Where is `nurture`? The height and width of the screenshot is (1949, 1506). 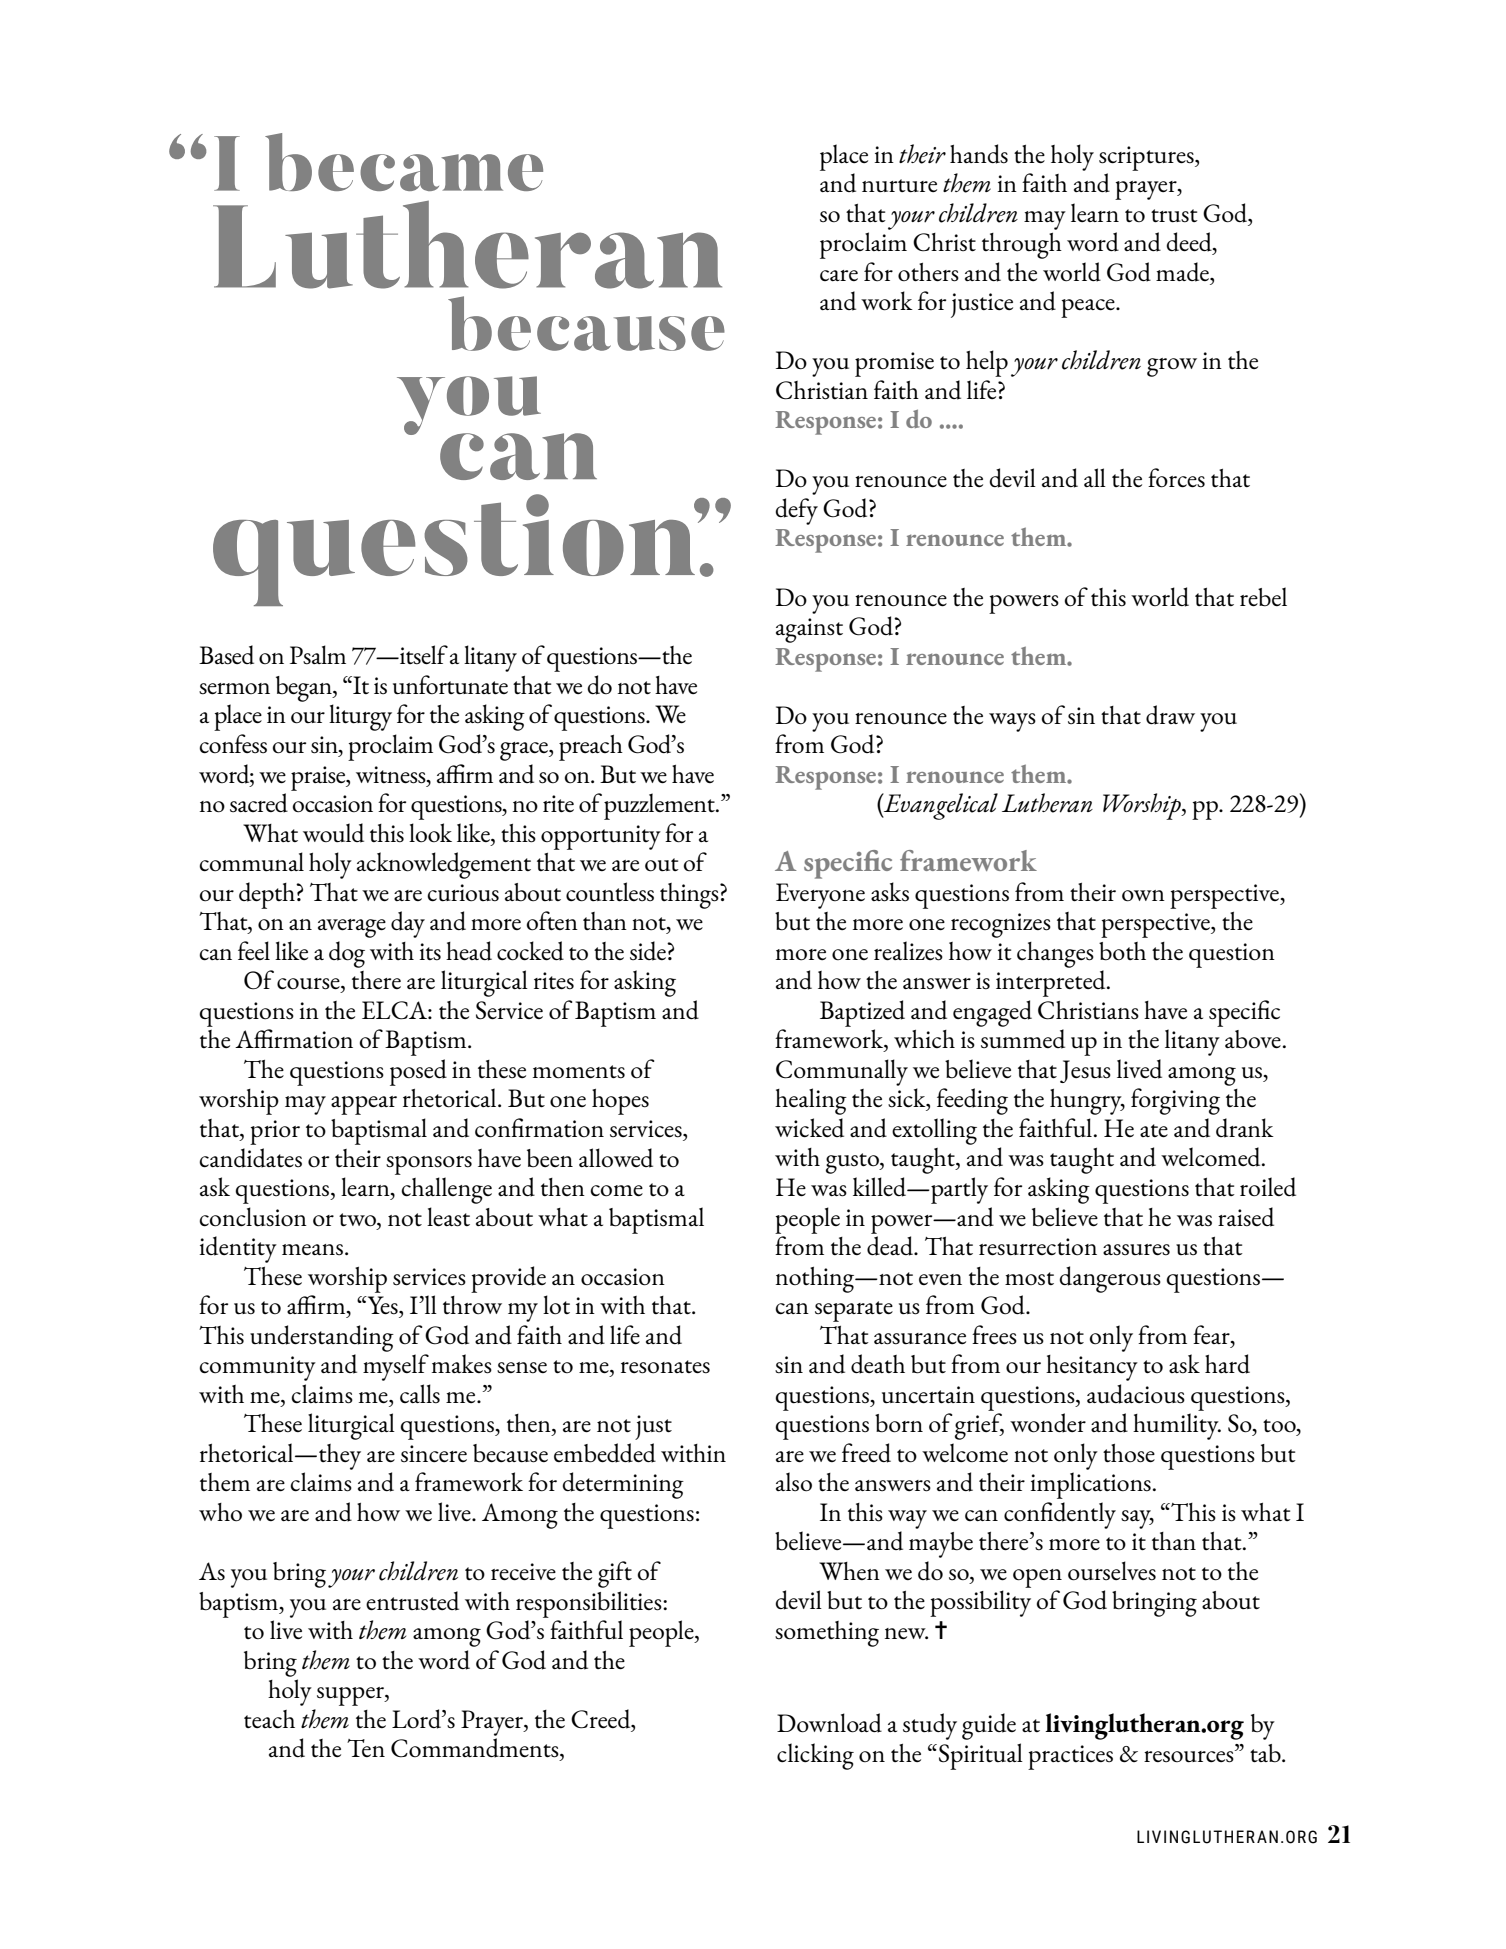 nurture is located at coordinates (899, 186).
